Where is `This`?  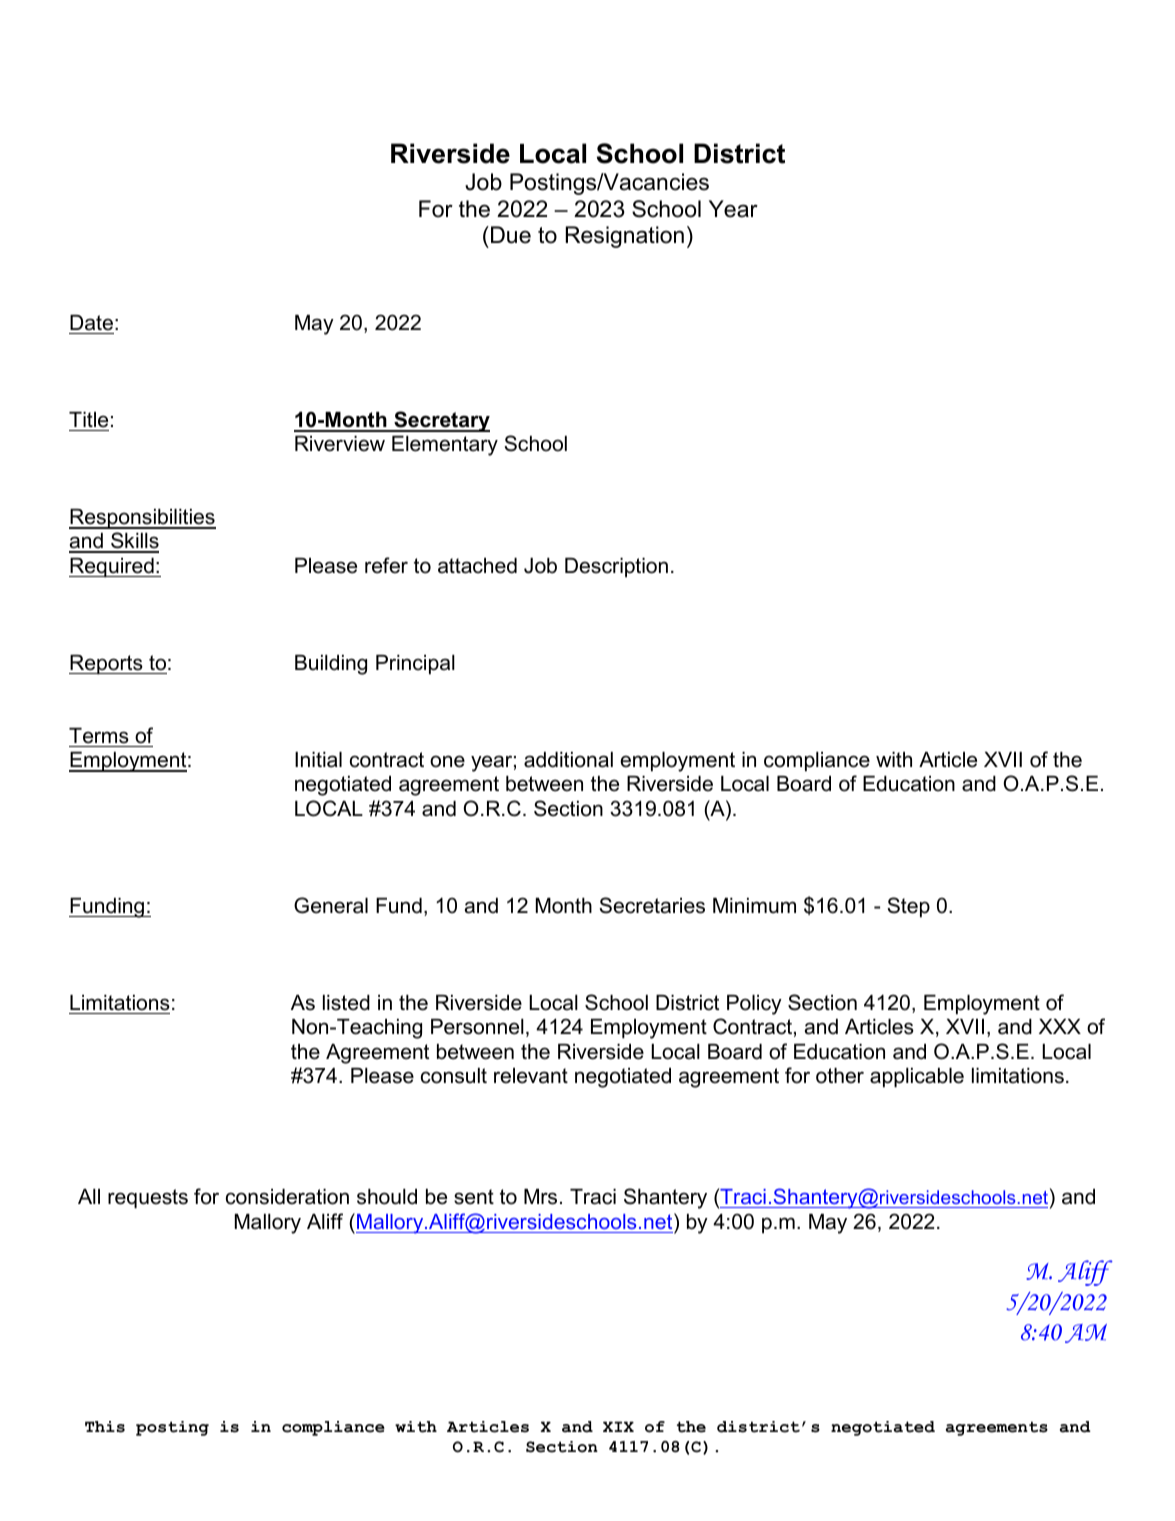 This is located at coordinates (105, 1427).
